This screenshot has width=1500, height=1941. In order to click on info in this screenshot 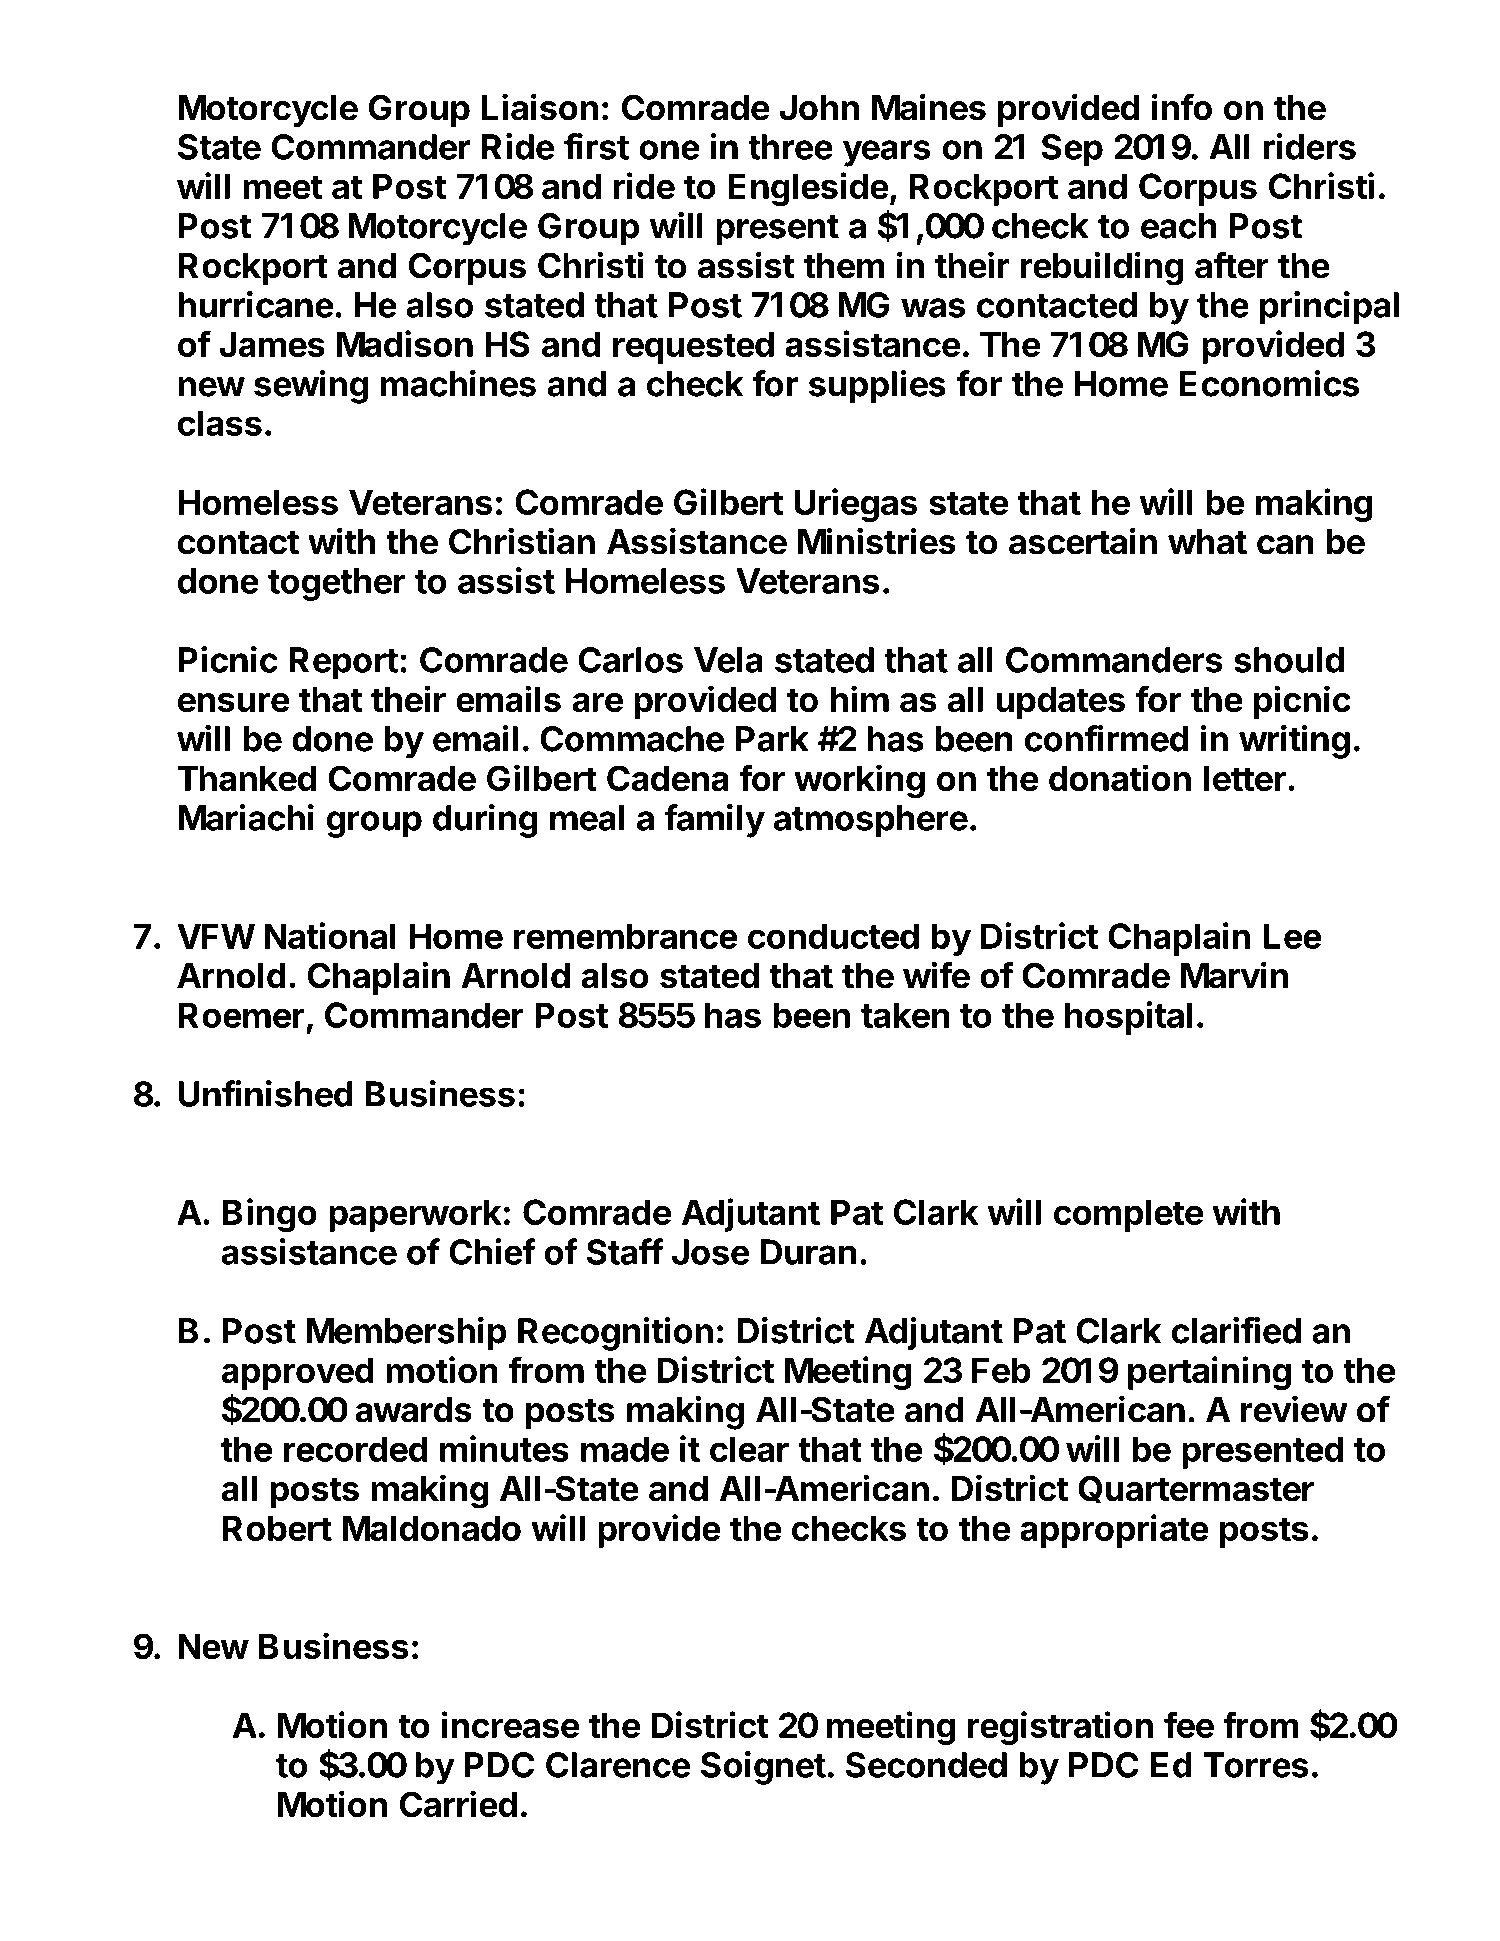, I will do `click(1182, 107)`.
